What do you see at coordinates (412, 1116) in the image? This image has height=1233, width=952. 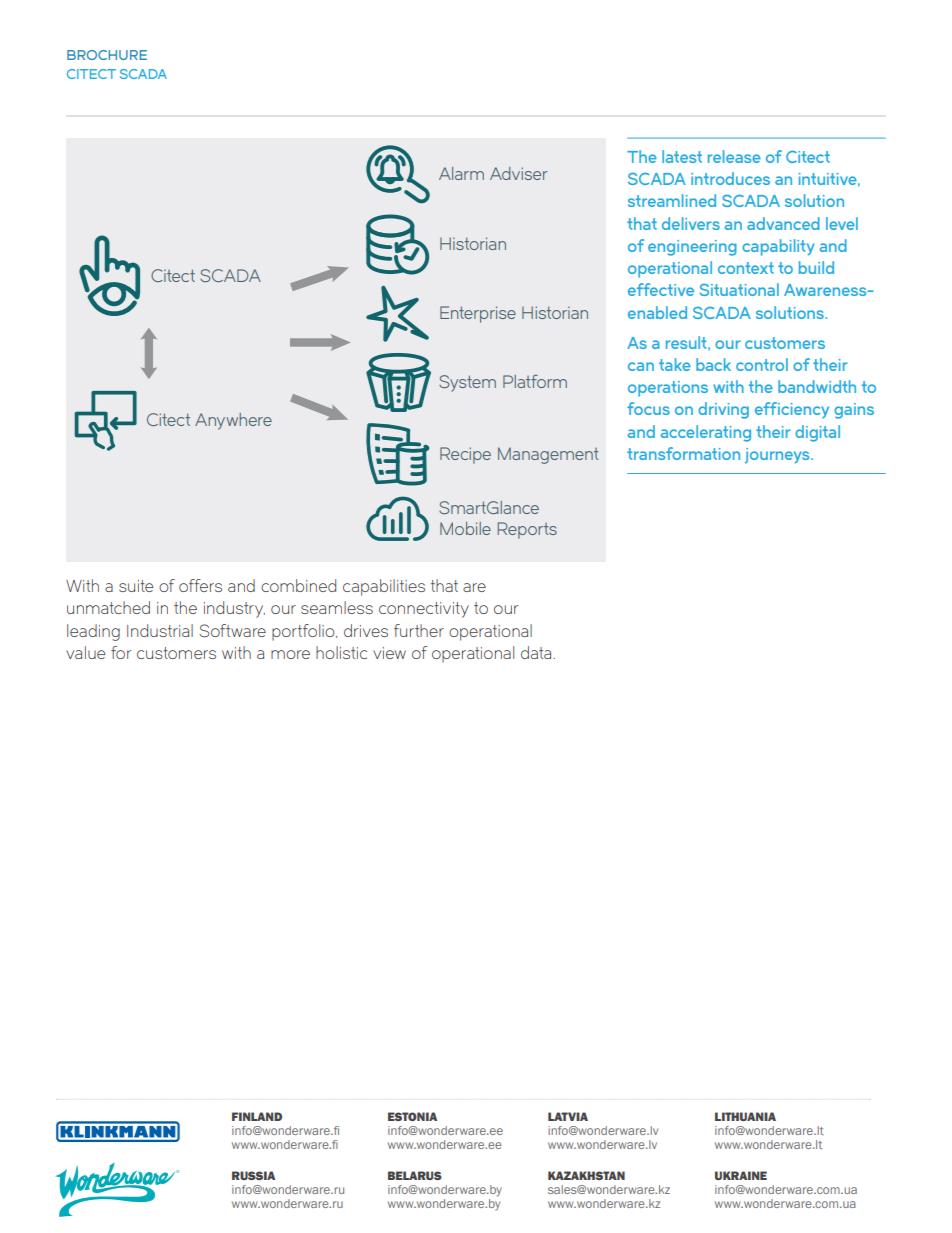 I see `ESTONIA` at bounding box center [412, 1116].
